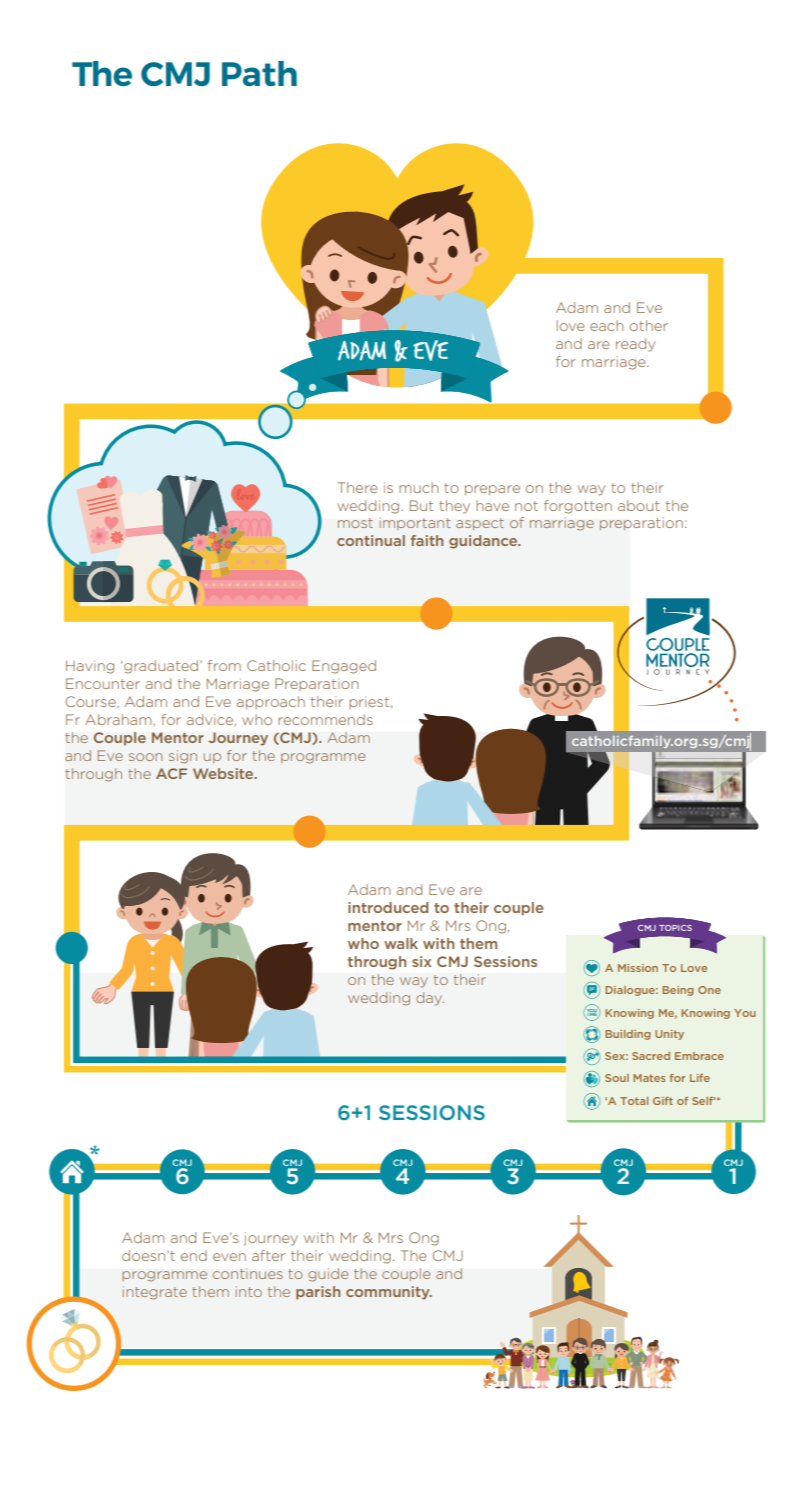 This page has height=1512, width=792. I want to click on integrate, so click(155, 1293).
